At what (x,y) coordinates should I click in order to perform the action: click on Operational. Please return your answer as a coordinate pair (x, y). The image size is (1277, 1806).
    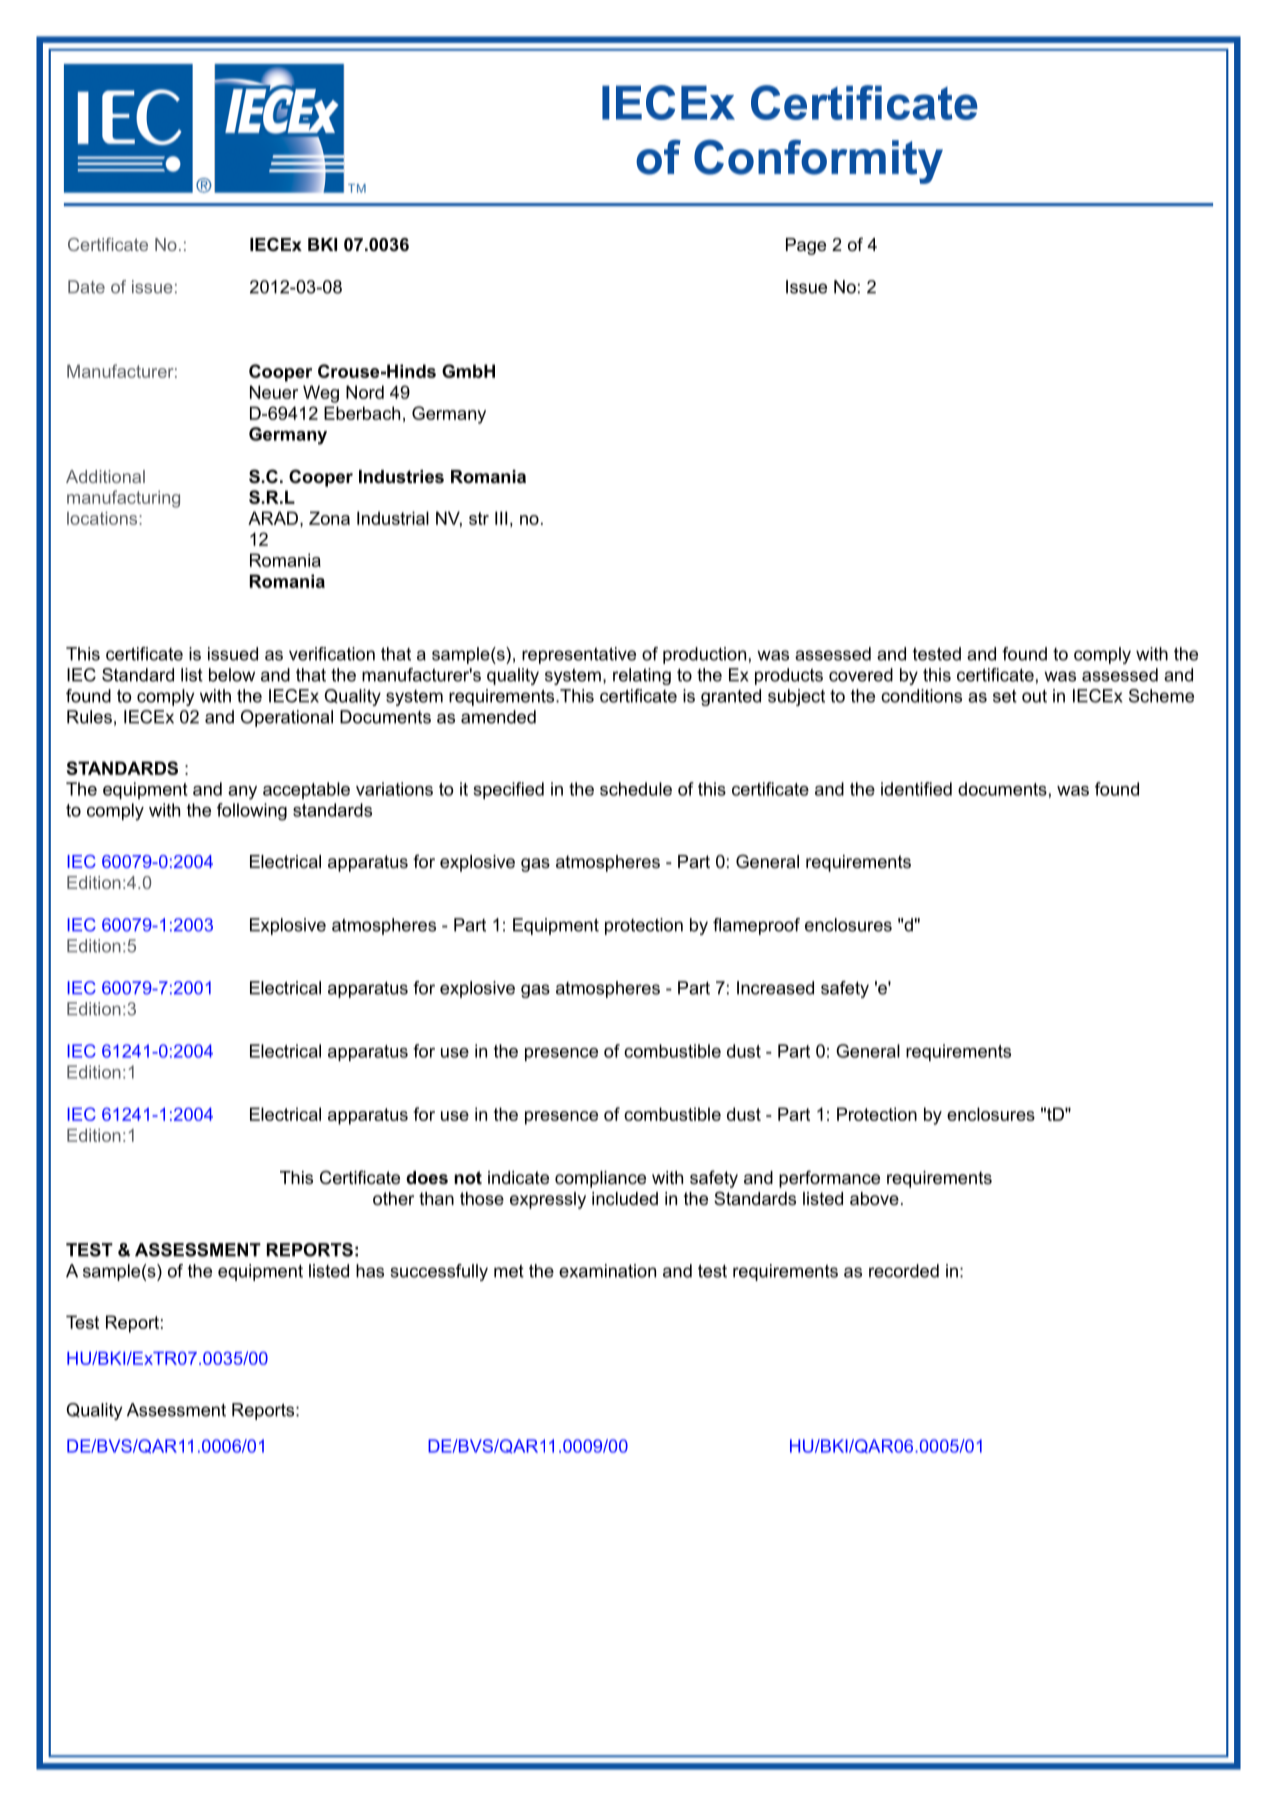
    Looking at the image, I should click on (287, 718).
